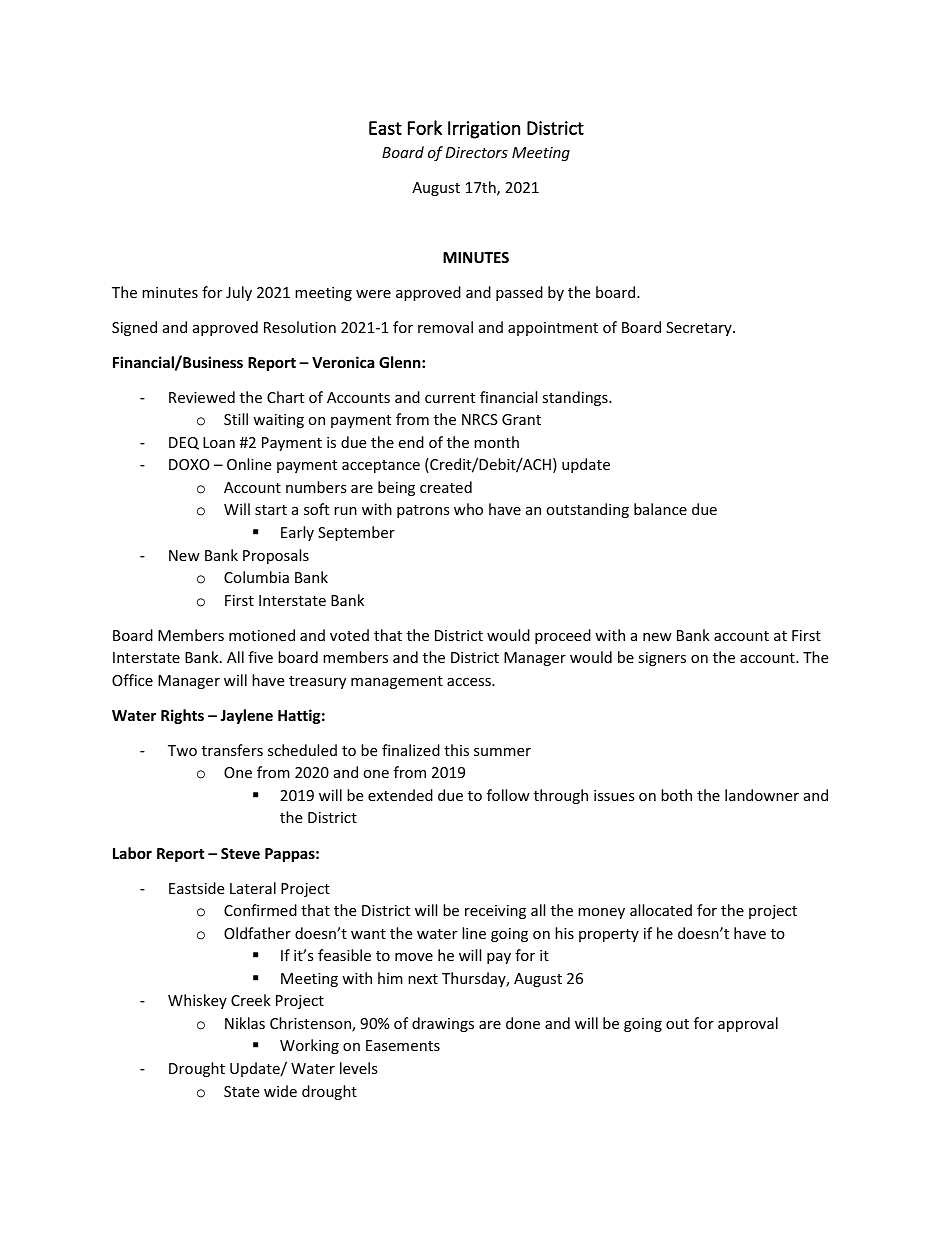 This screenshot has height=1233, width=952. Describe the element at coordinates (662, 659) in the screenshot. I see `signers` at that location.
